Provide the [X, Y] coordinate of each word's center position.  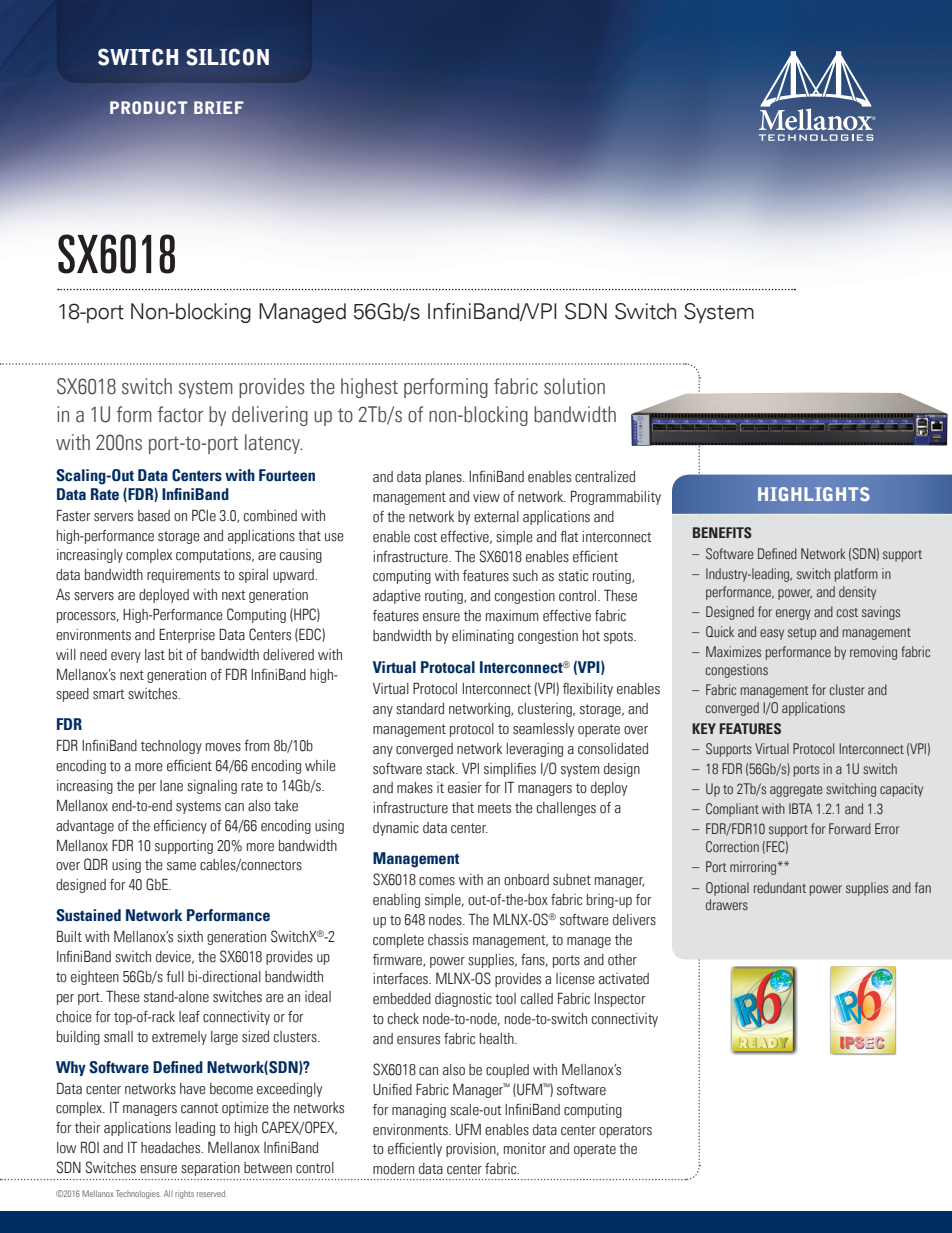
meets [494, 808]
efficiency [180, 827]
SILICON [227, 57]
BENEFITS [722, 532]
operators [625, 1131]
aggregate [796, 791]
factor [180, 414]
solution [574, 386]
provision [472, 1150]
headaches [172, 1148]
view [486, 497]
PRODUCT [148, 108]
